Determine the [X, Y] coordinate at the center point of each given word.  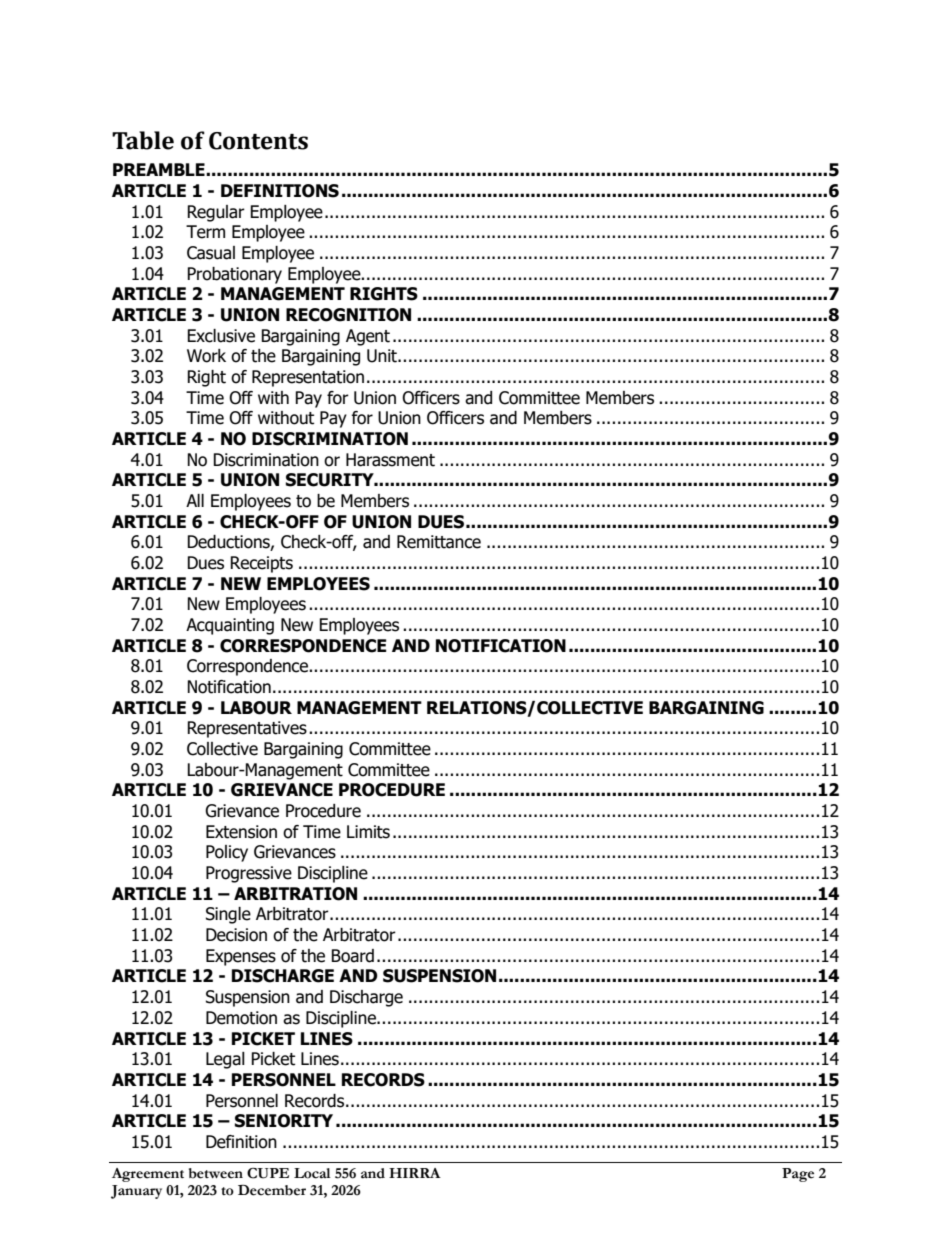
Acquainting [230, 626]
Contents [258, 141]
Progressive [249, 874]
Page [798, 1175]
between [216, 1173]
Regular [216, 213]
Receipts [261, 564]
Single [228, 915]
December [272, 1190]
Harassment [390, 460]
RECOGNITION [348, 315]
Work [206, 356]
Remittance [439, 542]
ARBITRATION [295, 894]
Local [312, 1173]
